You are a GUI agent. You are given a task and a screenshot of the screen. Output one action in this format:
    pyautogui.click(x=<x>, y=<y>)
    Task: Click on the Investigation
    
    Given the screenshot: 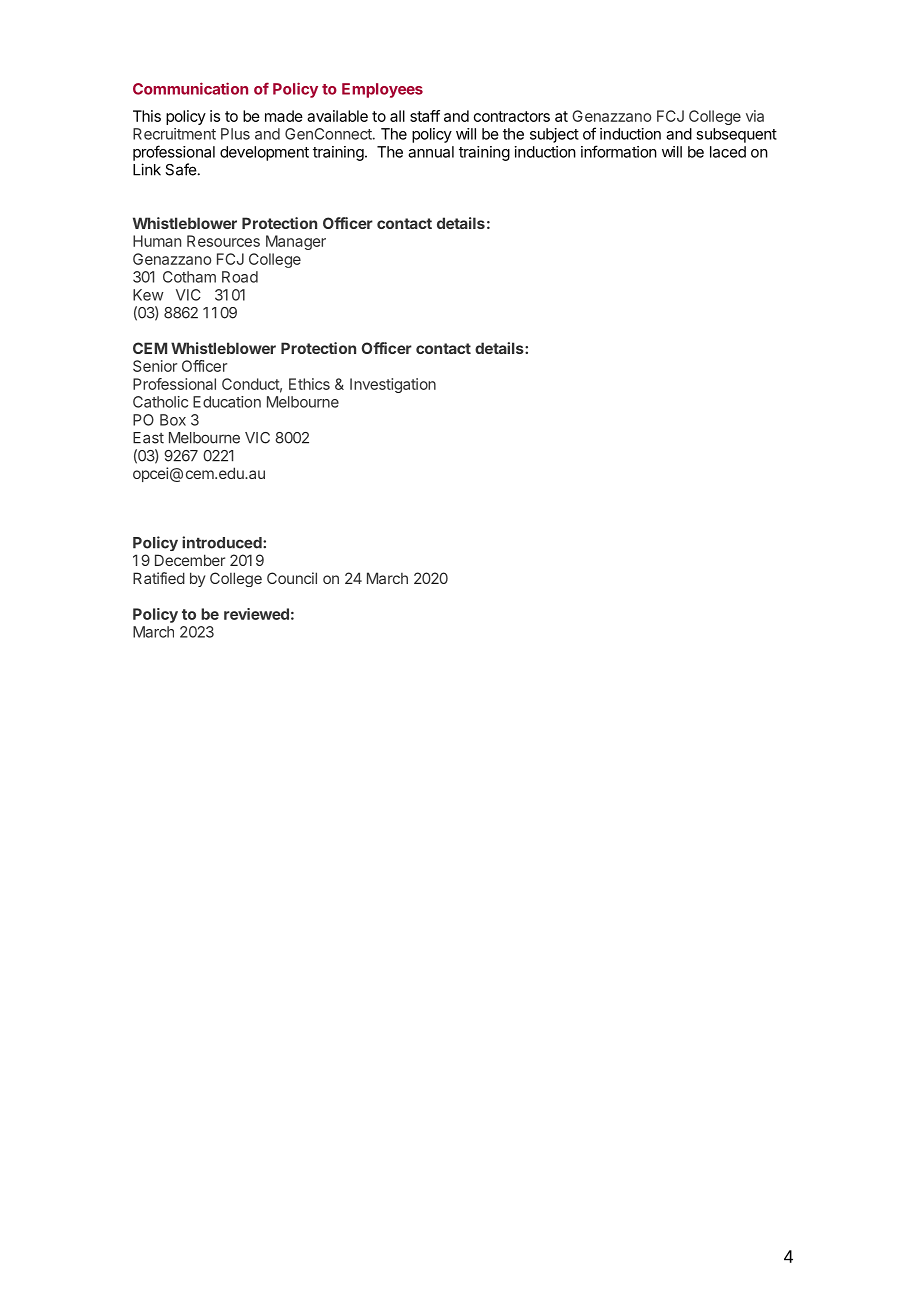 What is the action you would take?
    pyautogui.click(x=393, y=385)
